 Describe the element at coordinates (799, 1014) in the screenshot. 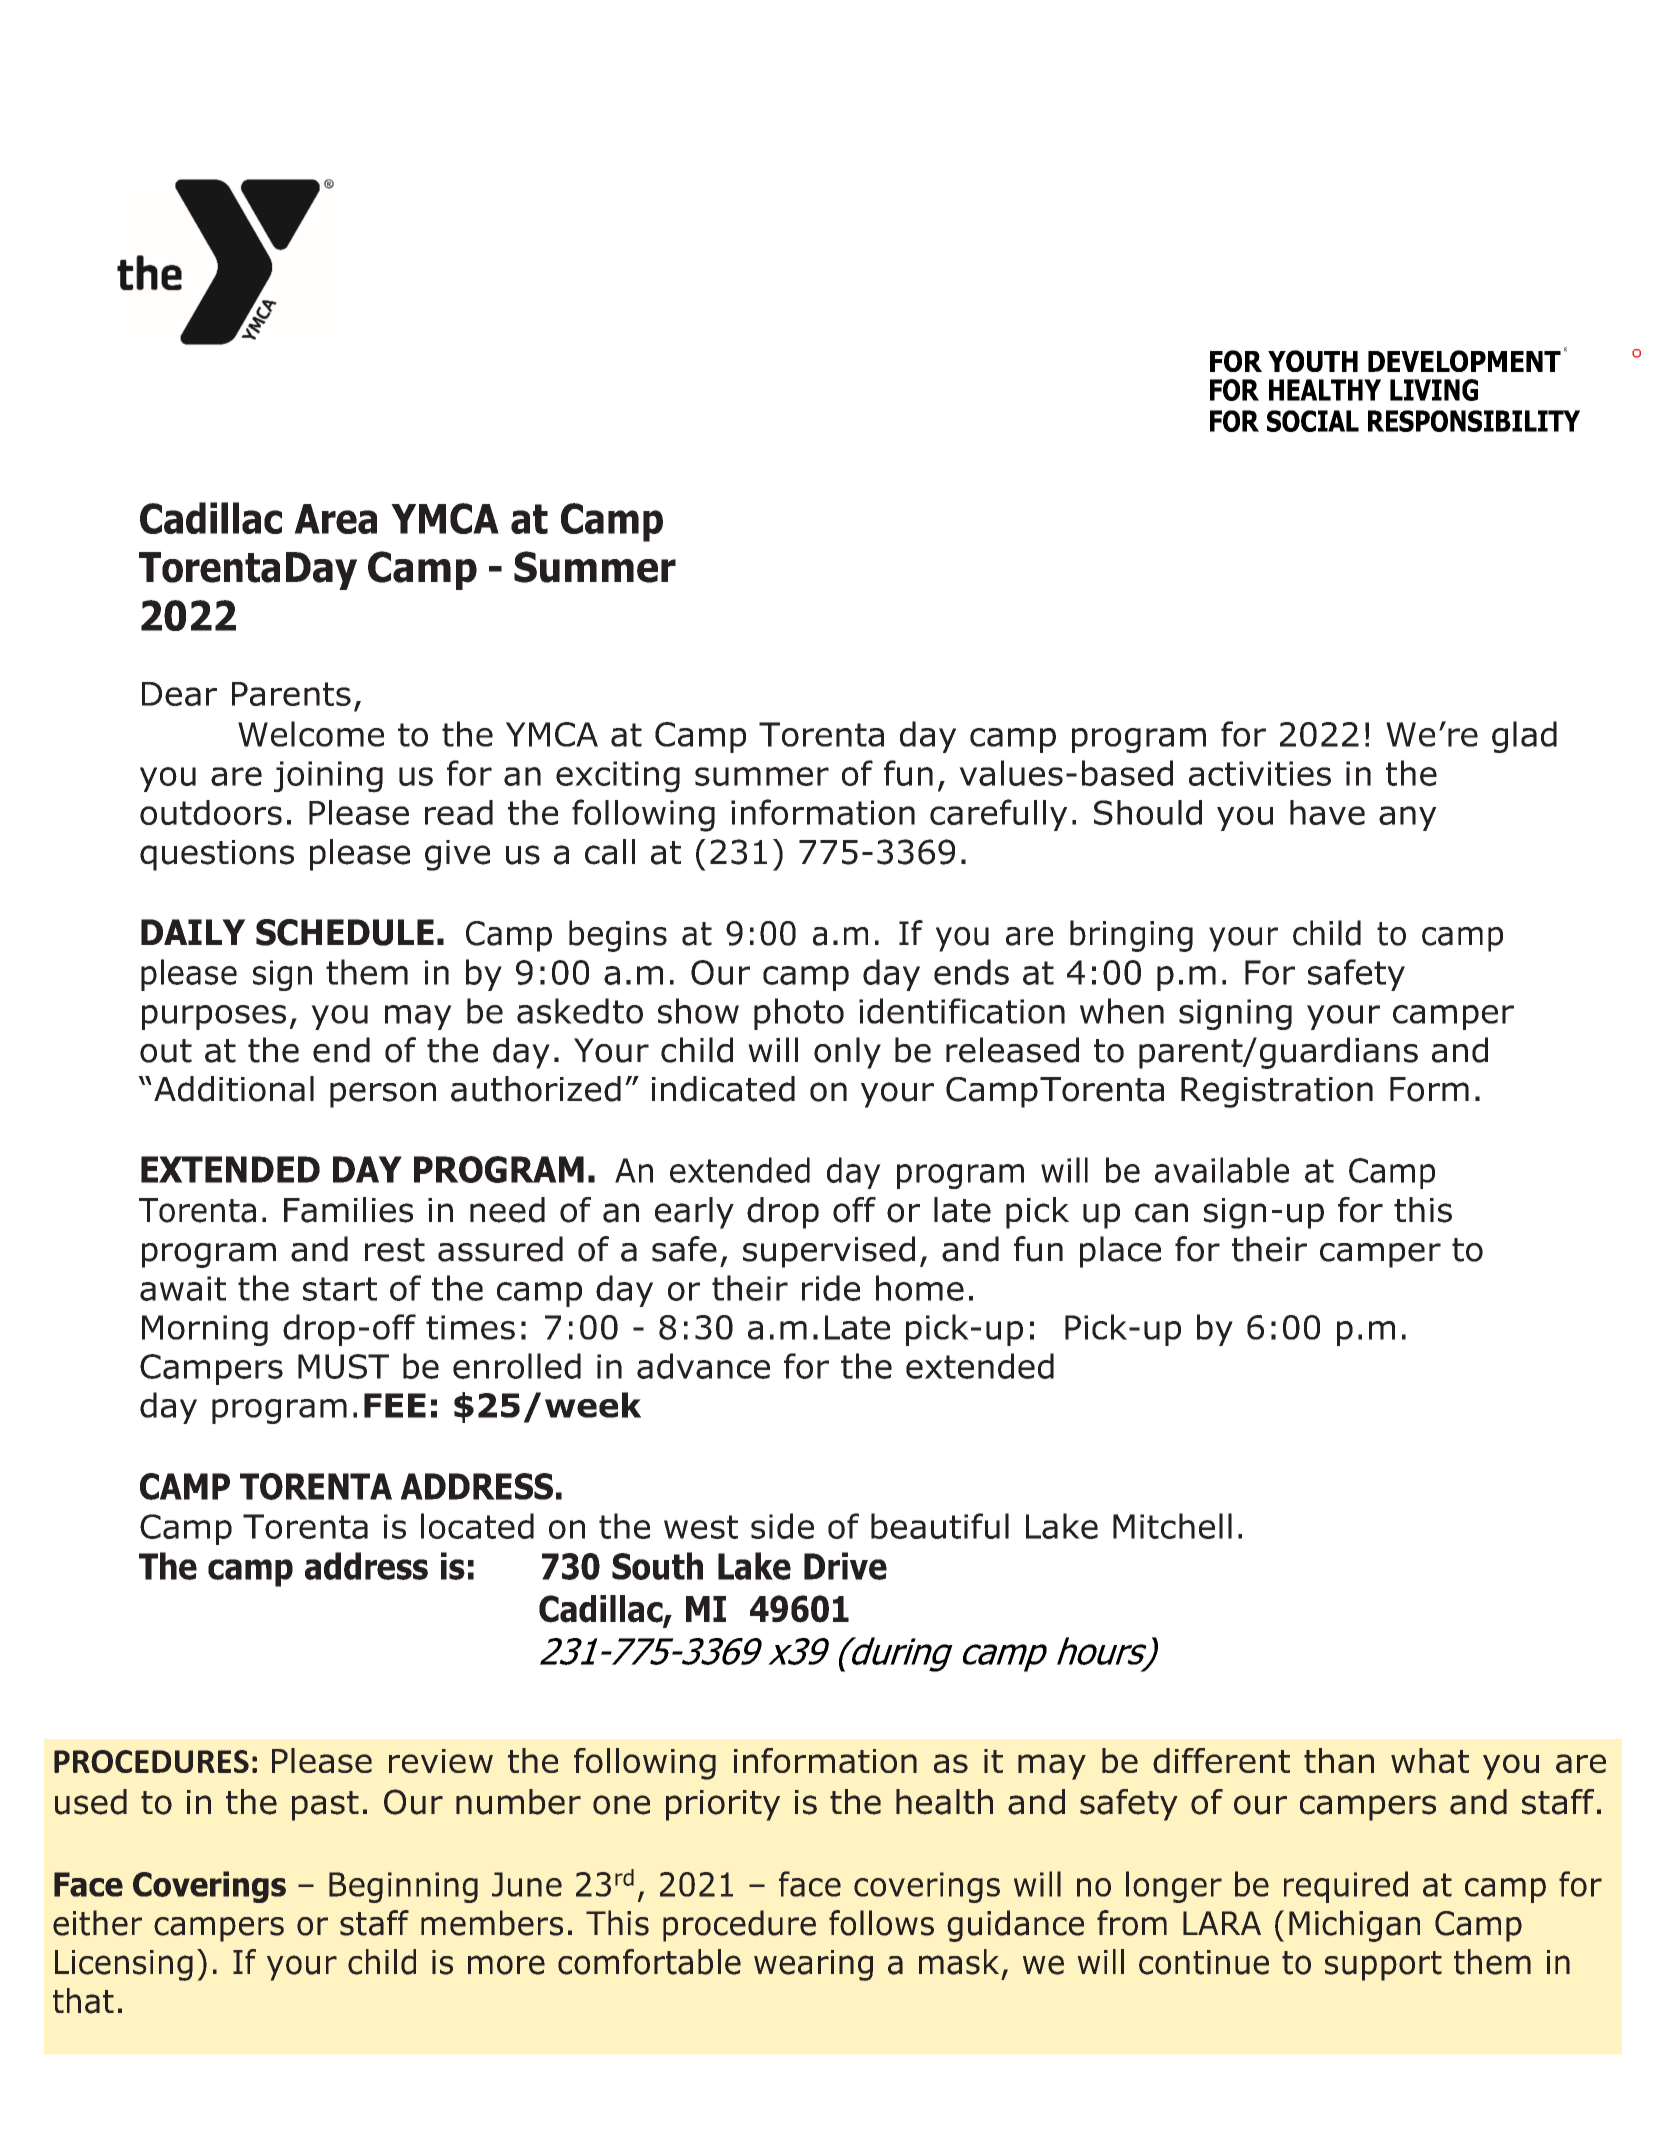

I see `photo` at that location.
